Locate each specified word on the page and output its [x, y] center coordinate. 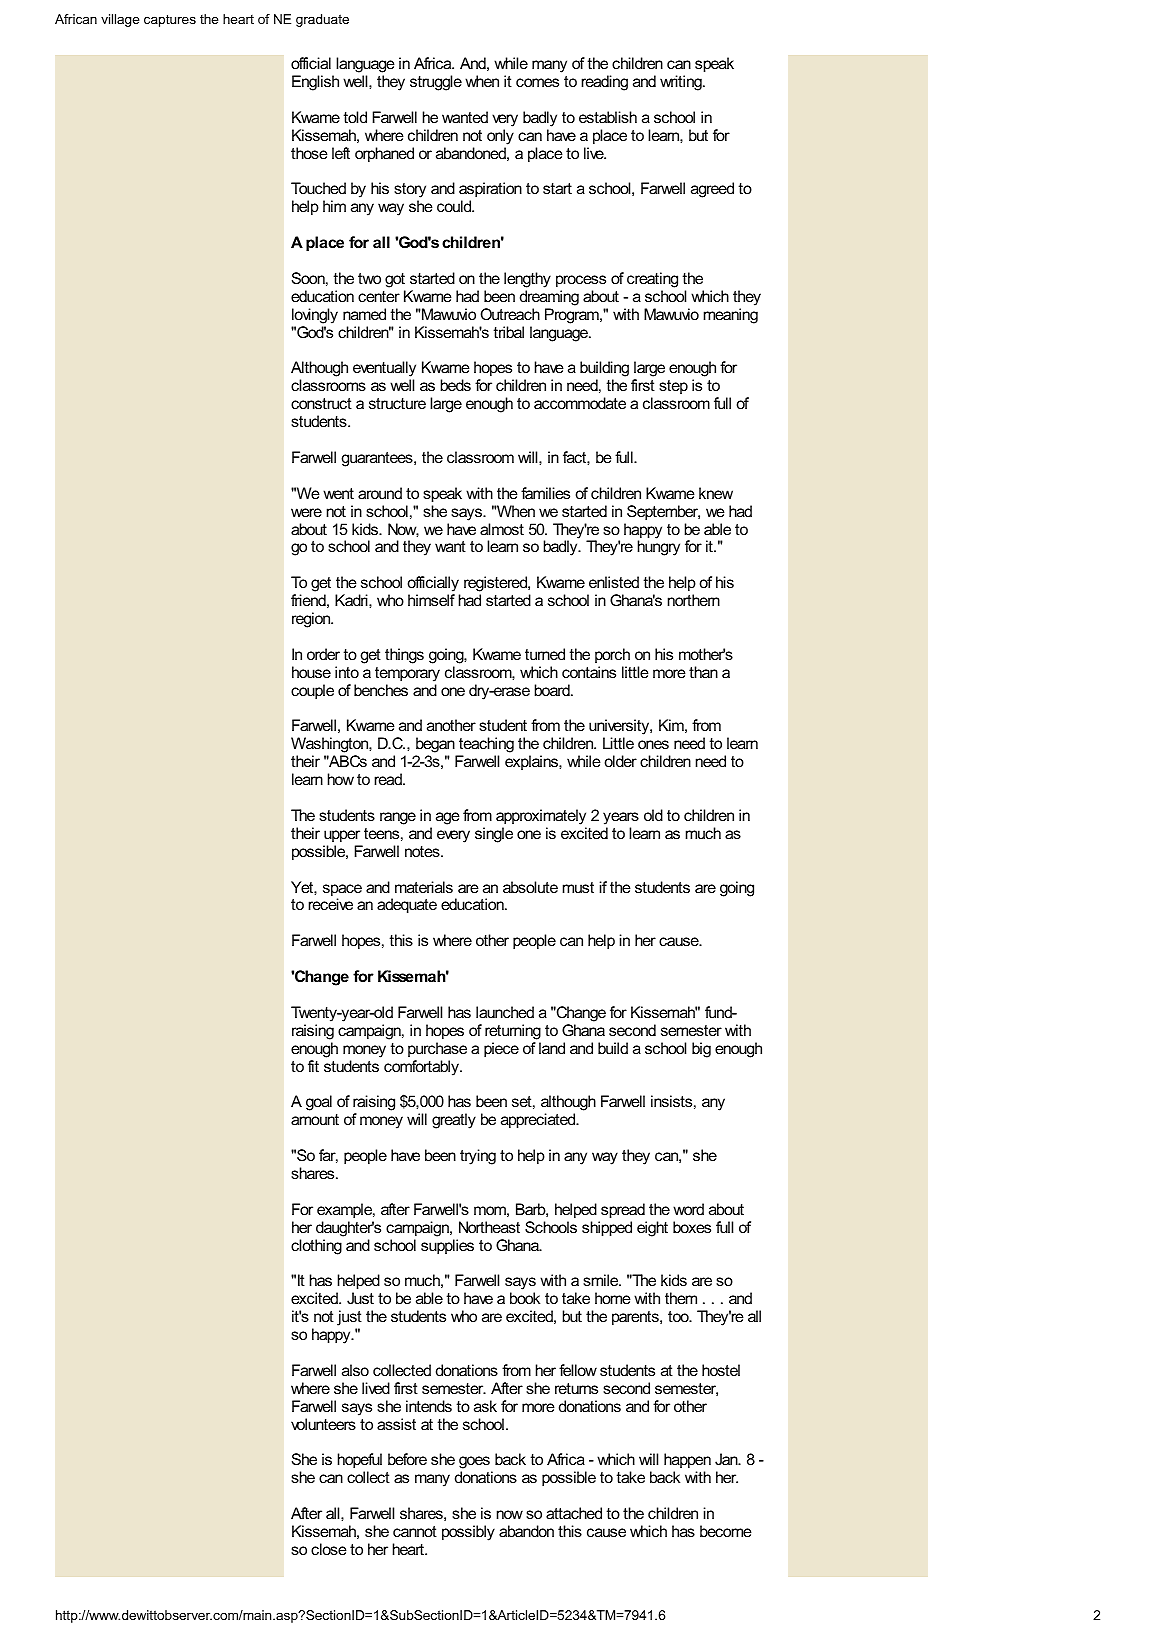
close [329, 1549]
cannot [415, 1531]
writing [682, 83]
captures [170, 20]
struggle [436, 83]
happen [687, 1462]
